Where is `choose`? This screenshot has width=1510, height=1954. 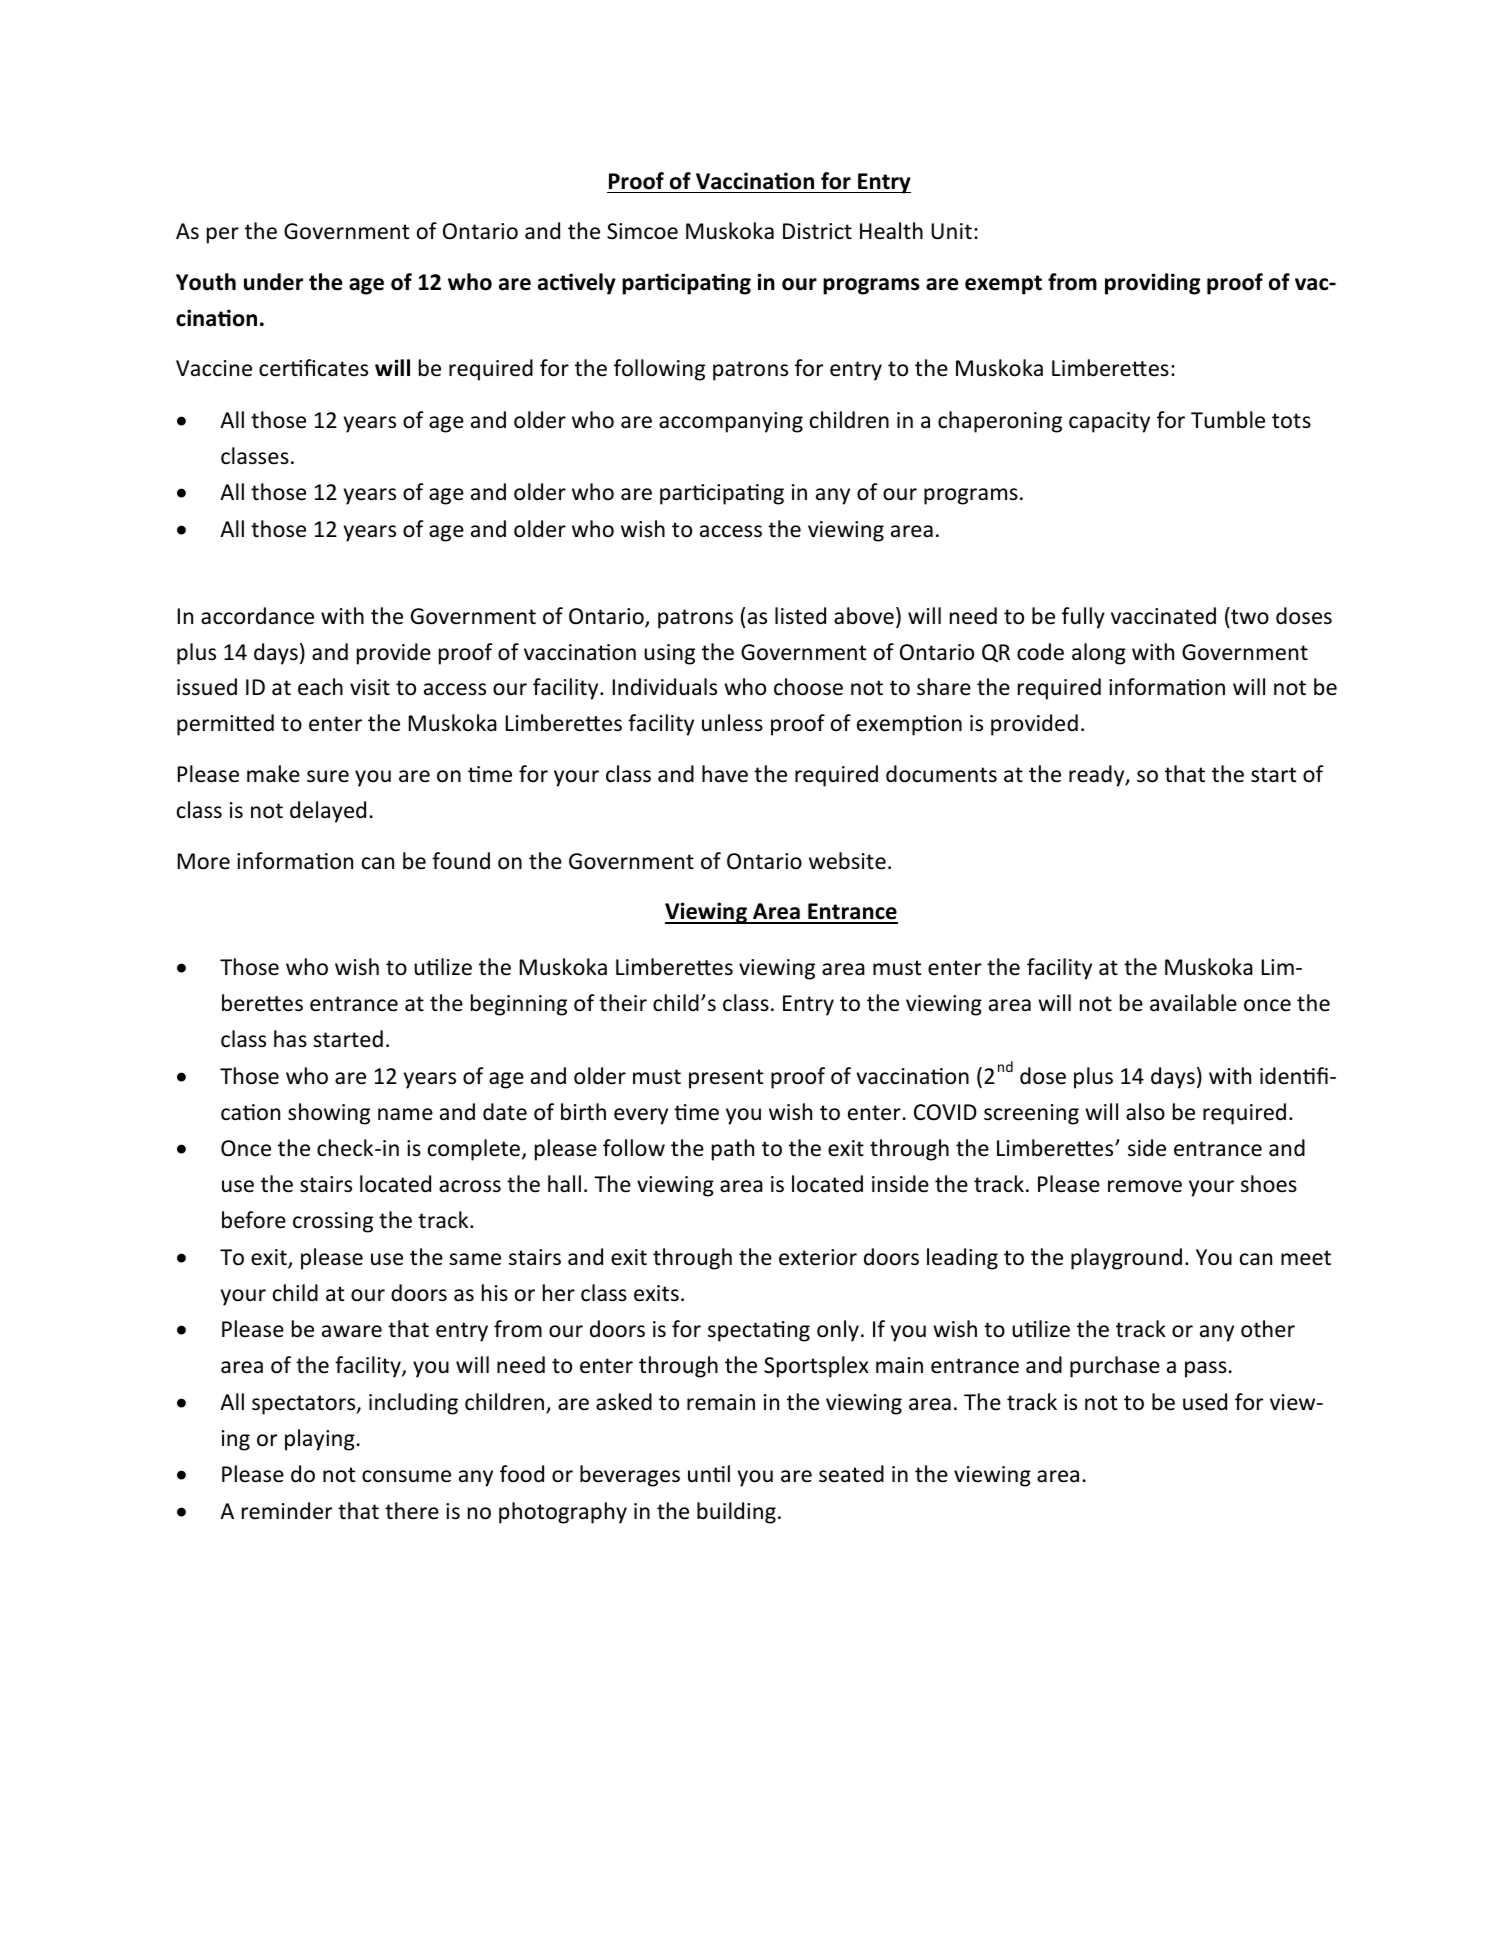
choose is located at coordinates (808, 687).
